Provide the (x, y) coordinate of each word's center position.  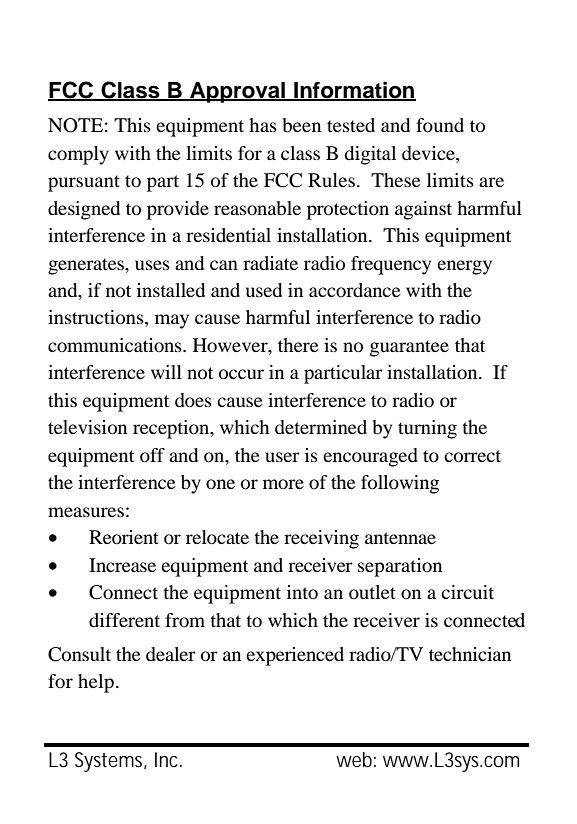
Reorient (124, 537)
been (302, 125)
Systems (110, 762)
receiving (321, 539)
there (298, 345)
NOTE (75, 125)
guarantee (409, 348)
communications (116, 345)
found (440, 125)
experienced (295, 656)
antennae (400, 538)
